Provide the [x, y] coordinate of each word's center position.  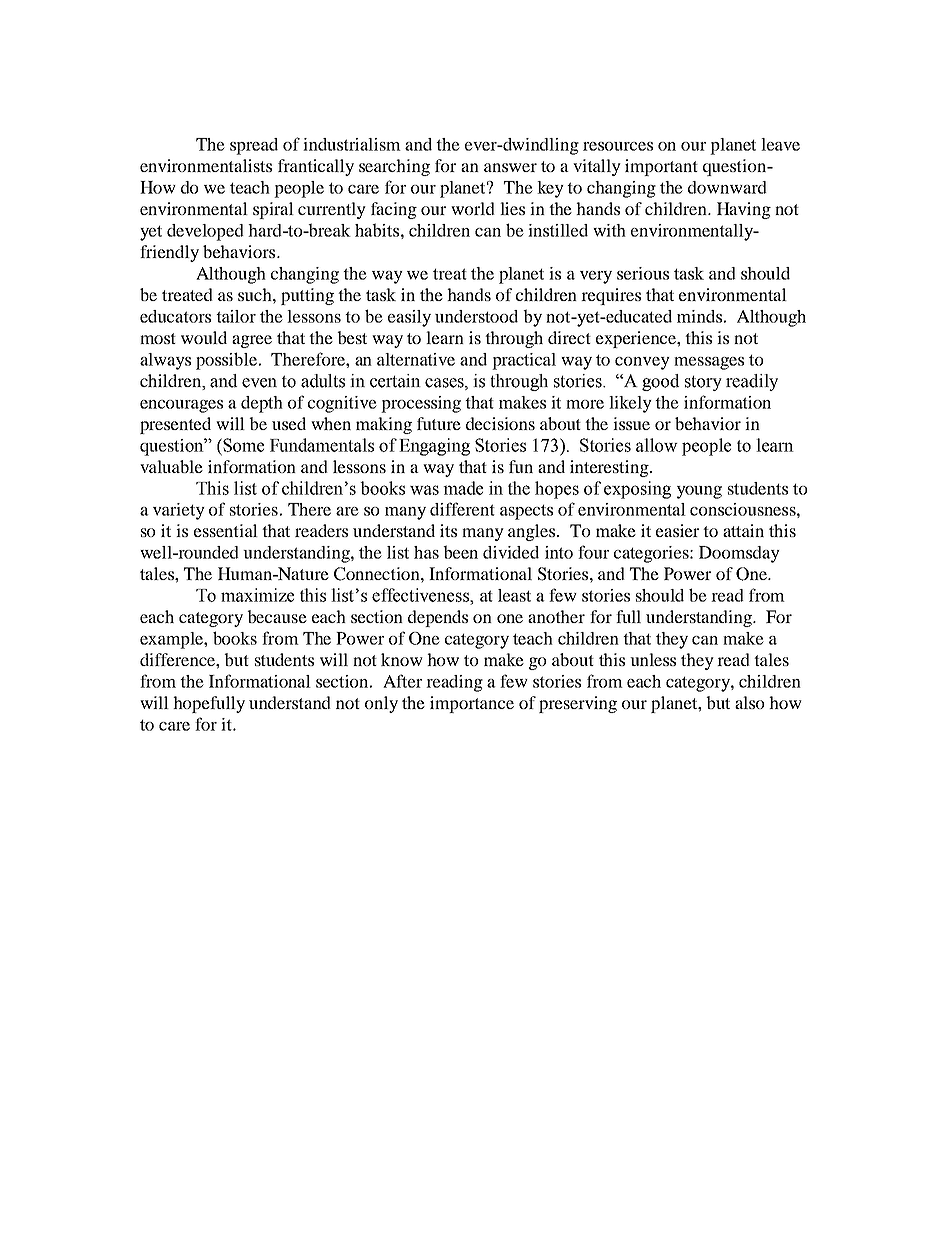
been [460, 552]
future [439, 423]
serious [643, 273]
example [172, 640]
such [256, 294]
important [661, 167]
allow [657, 445]
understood [476, 316]
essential [226, 530]
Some [242, 445]
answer [510, 167]
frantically [316, 167]
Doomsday [739, 554]
